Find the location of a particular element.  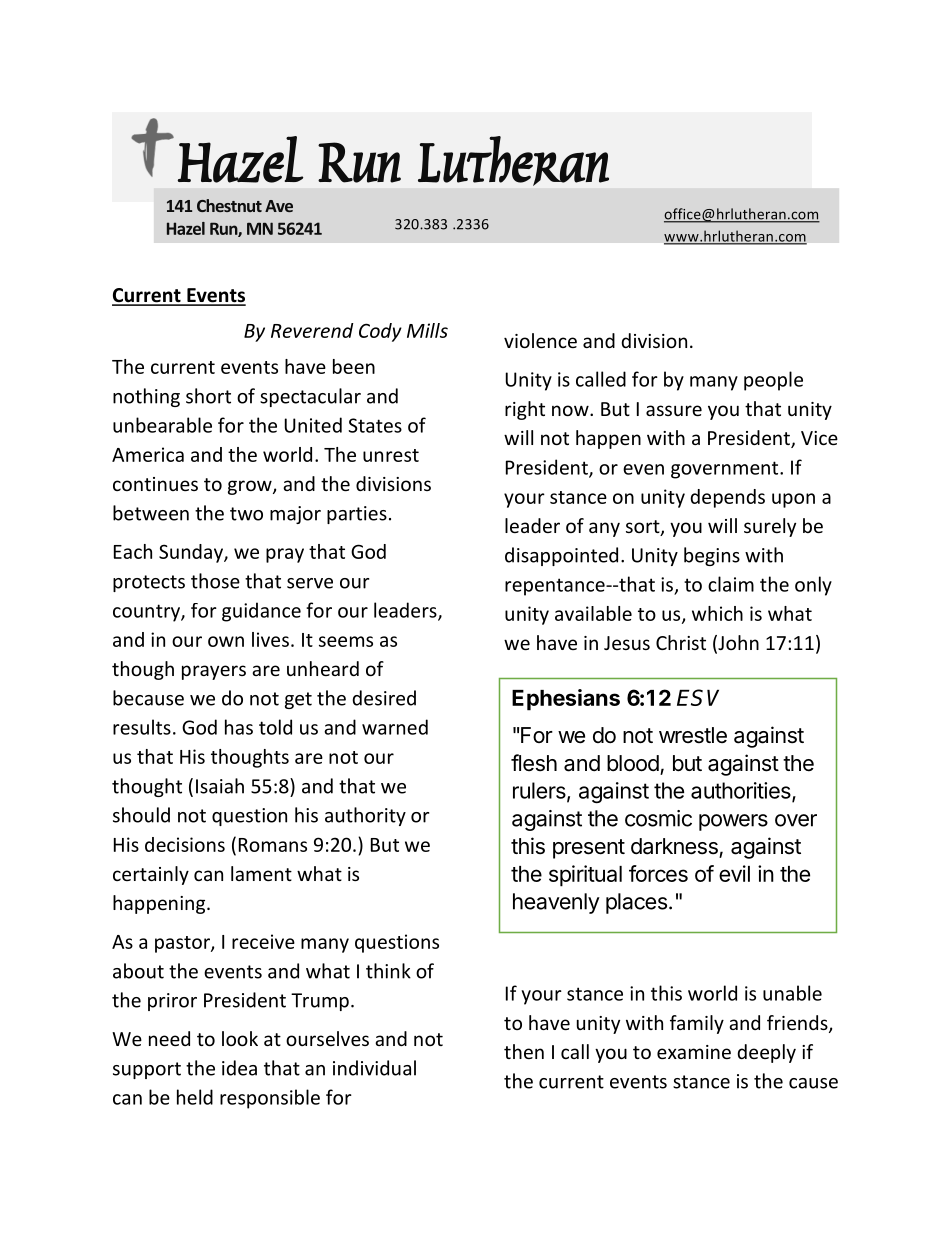

warned is located at coordinates (395, 727).
